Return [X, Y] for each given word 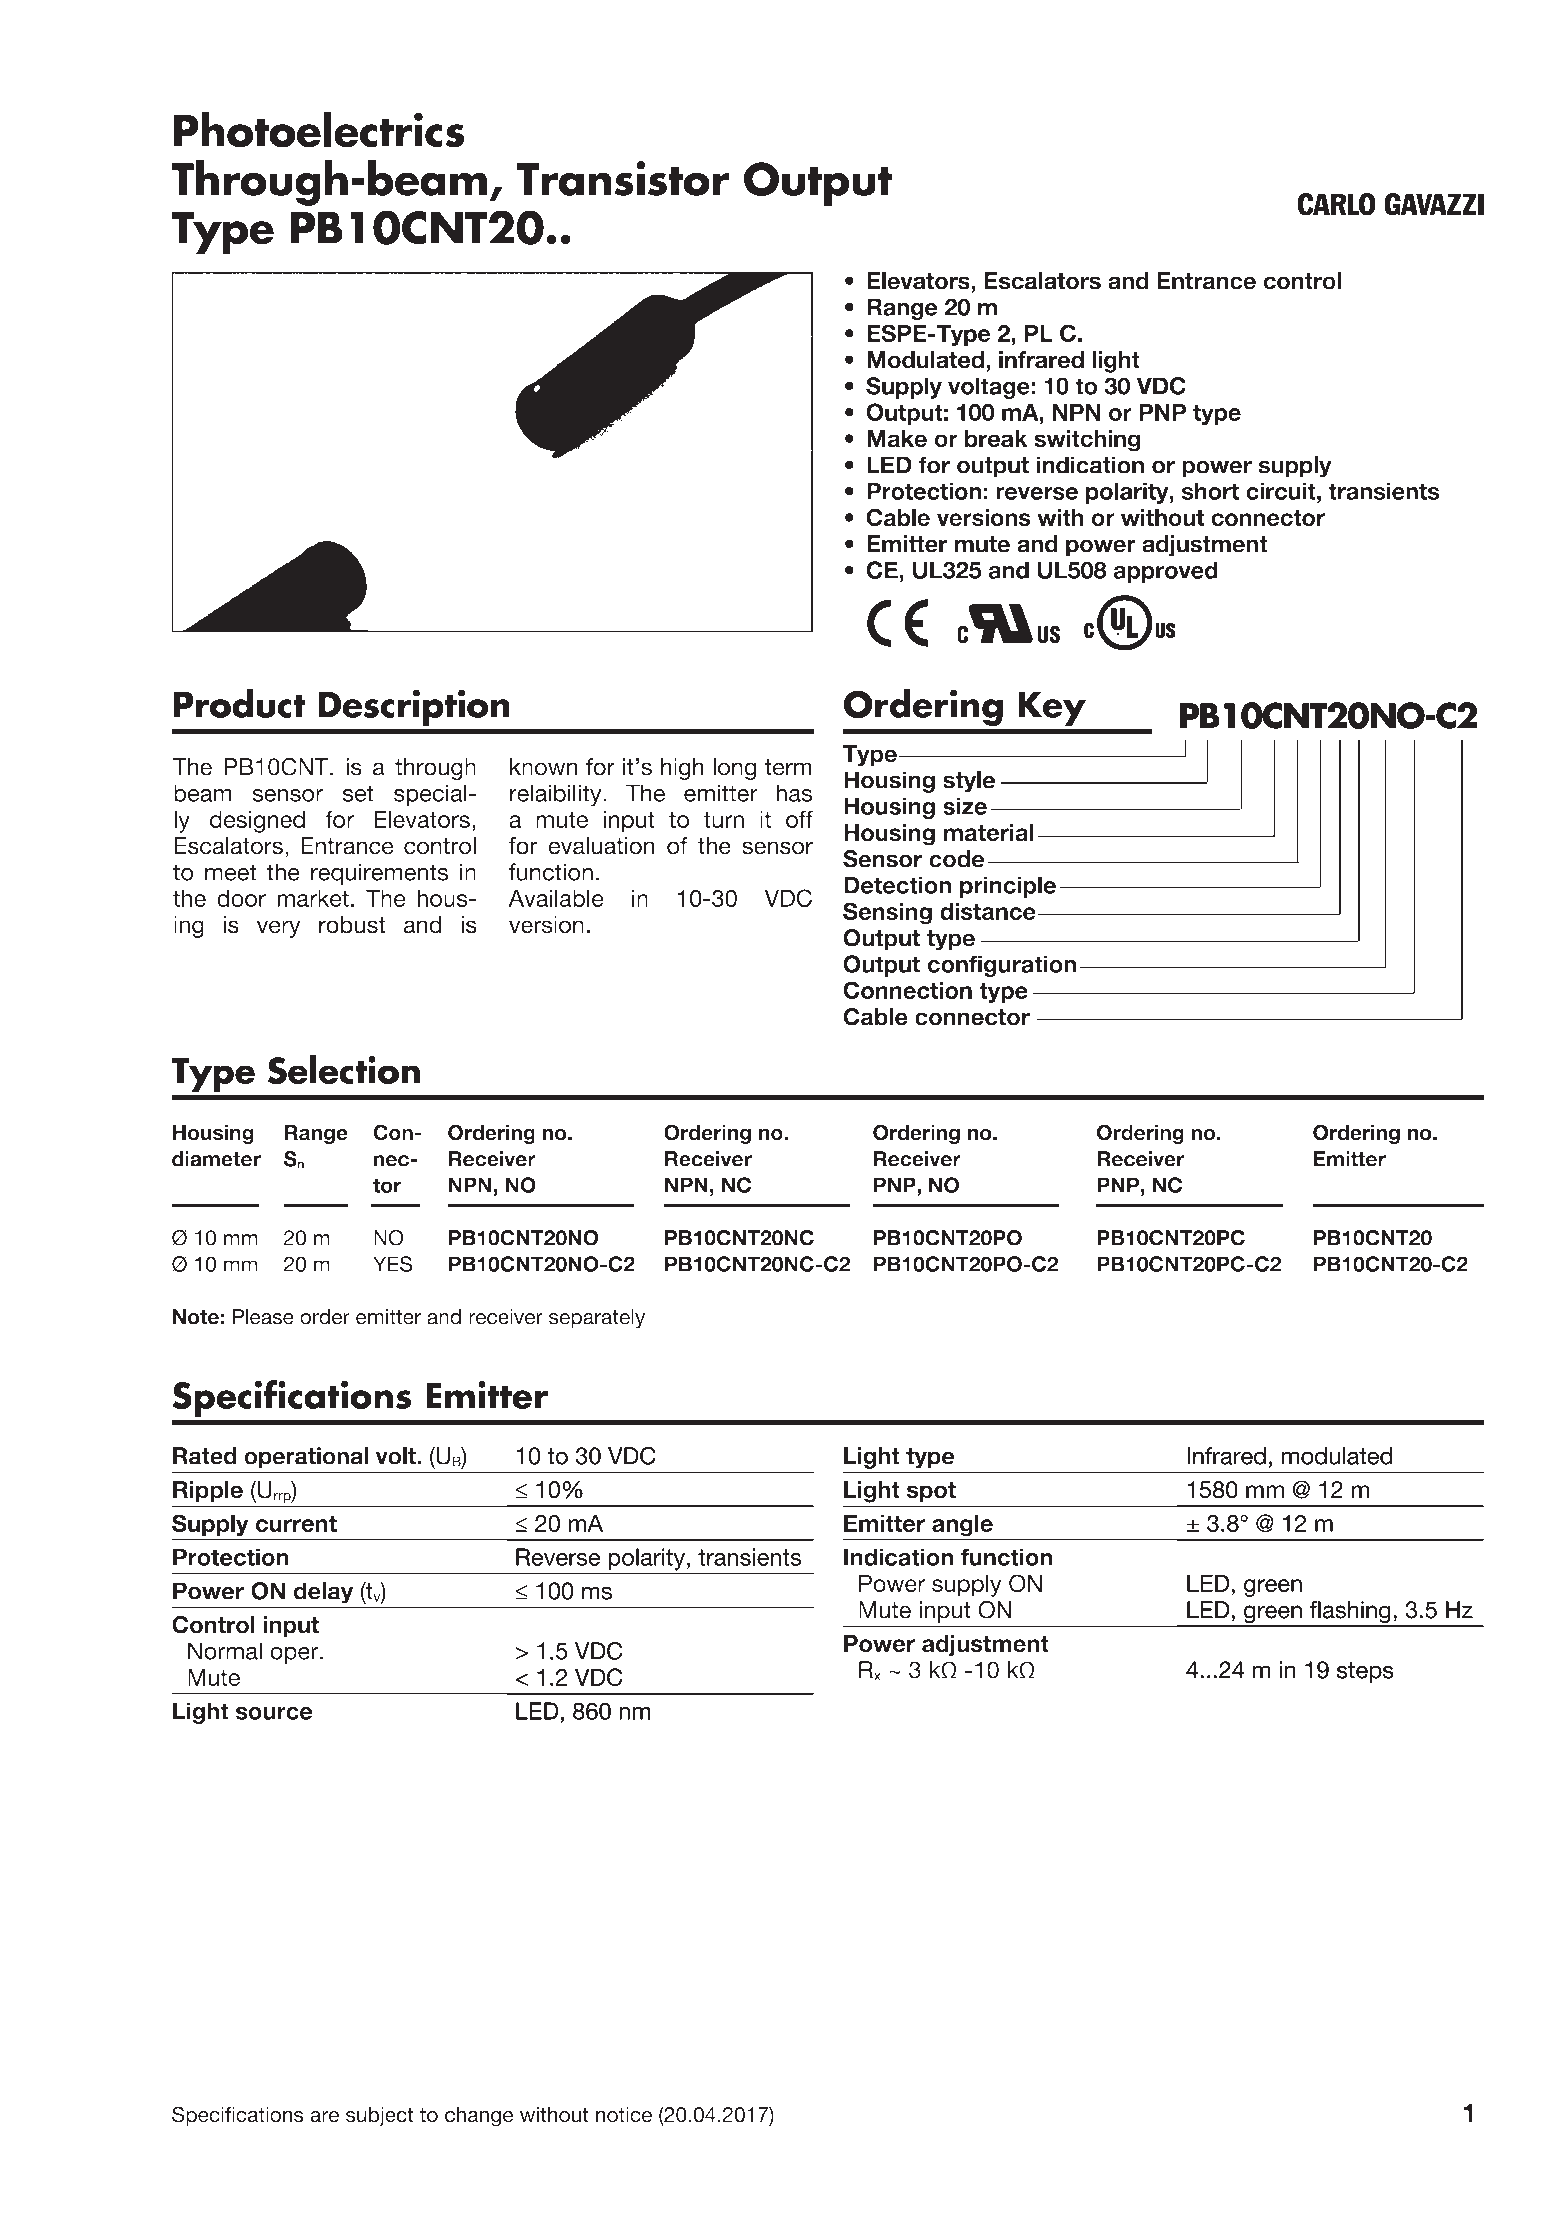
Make [897, 439]
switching [1087, 441]
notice [624, 2115]
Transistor [623, 178]
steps [1365, 1672]
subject [380, 2117]
